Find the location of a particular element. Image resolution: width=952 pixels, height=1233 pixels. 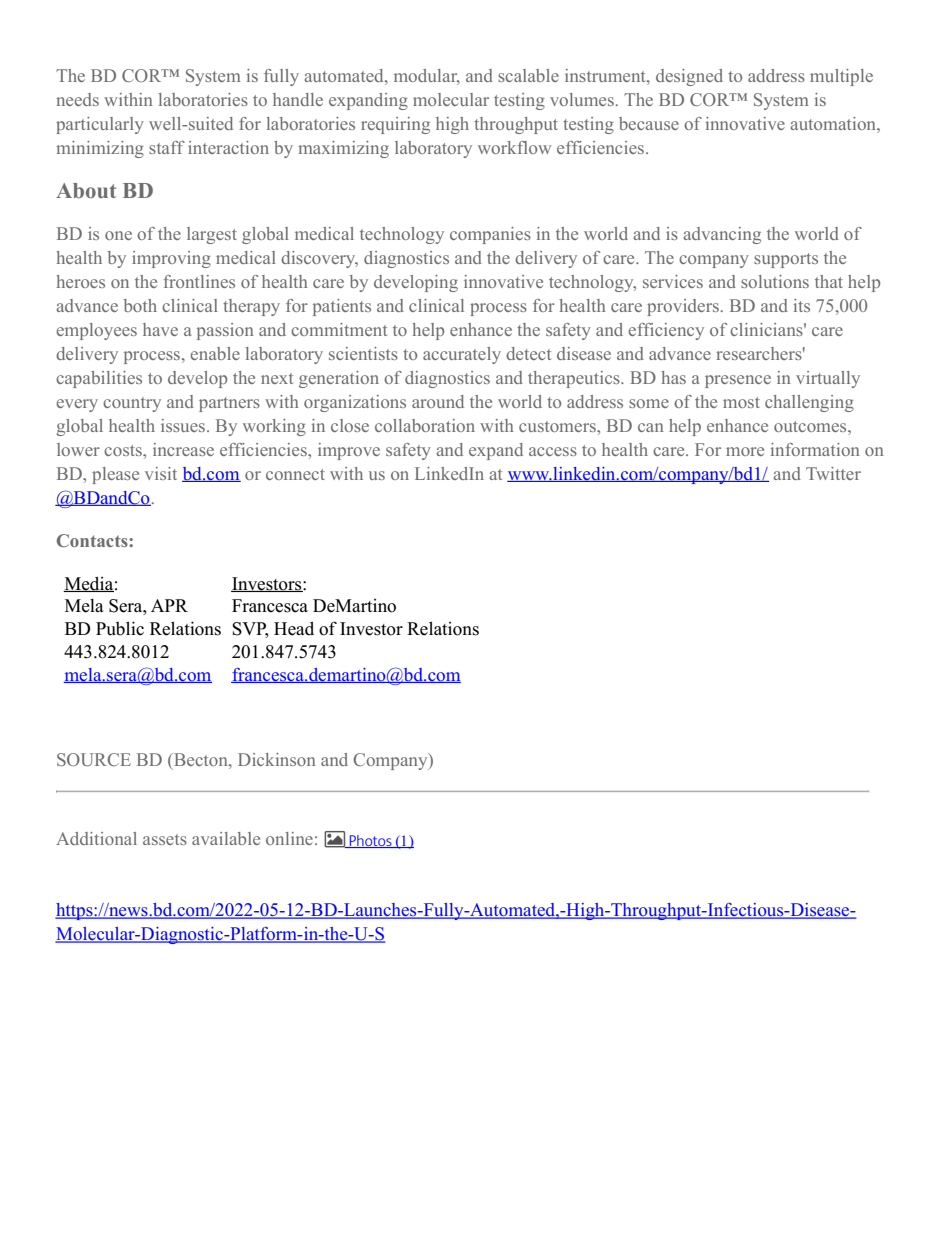

particularly is located at coordinates (100, 125).
